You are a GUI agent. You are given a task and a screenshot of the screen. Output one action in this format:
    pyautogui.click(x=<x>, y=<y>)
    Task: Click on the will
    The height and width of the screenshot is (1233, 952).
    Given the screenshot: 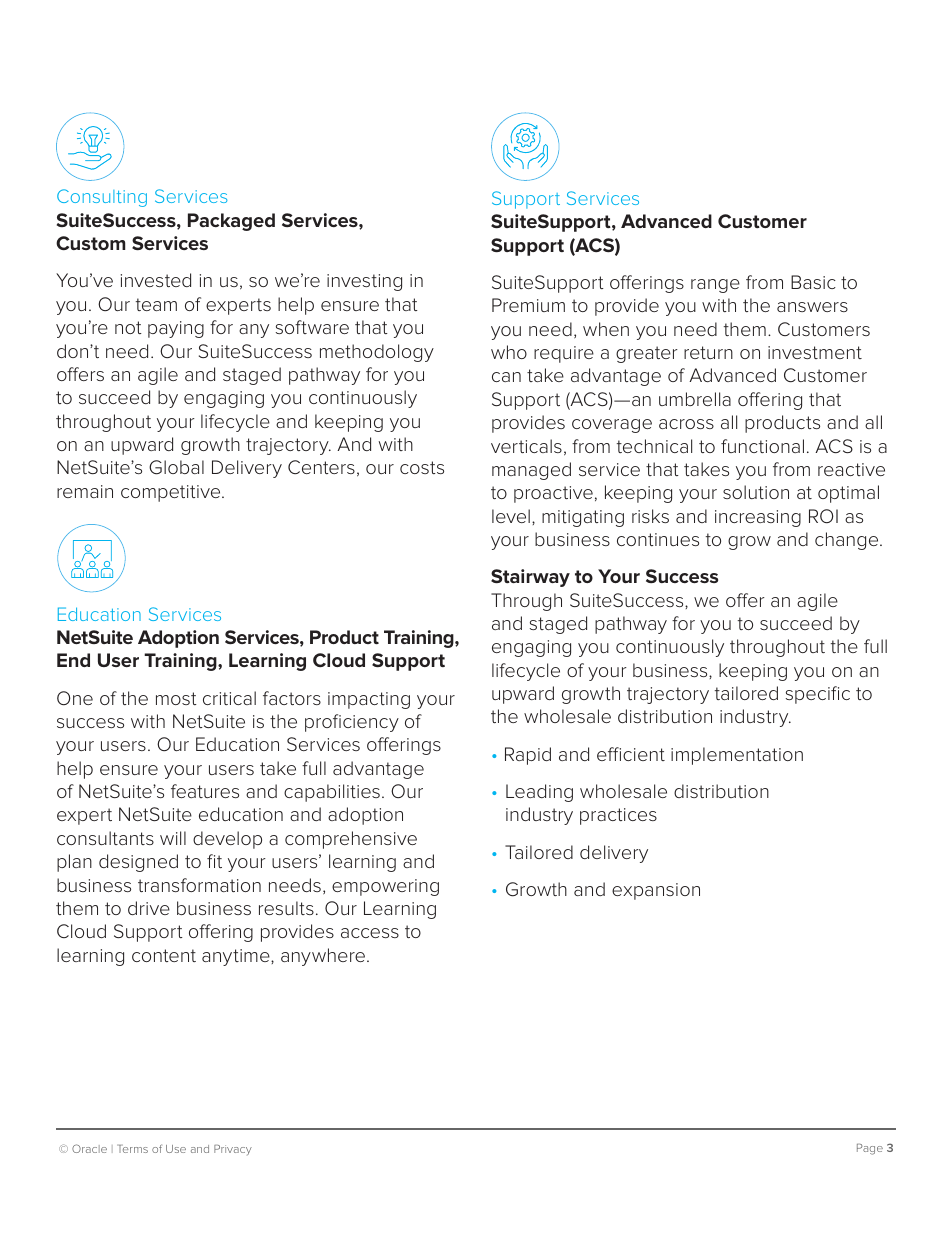 What is the action you would take?
    pyautogui.click(x=173, y=838)
